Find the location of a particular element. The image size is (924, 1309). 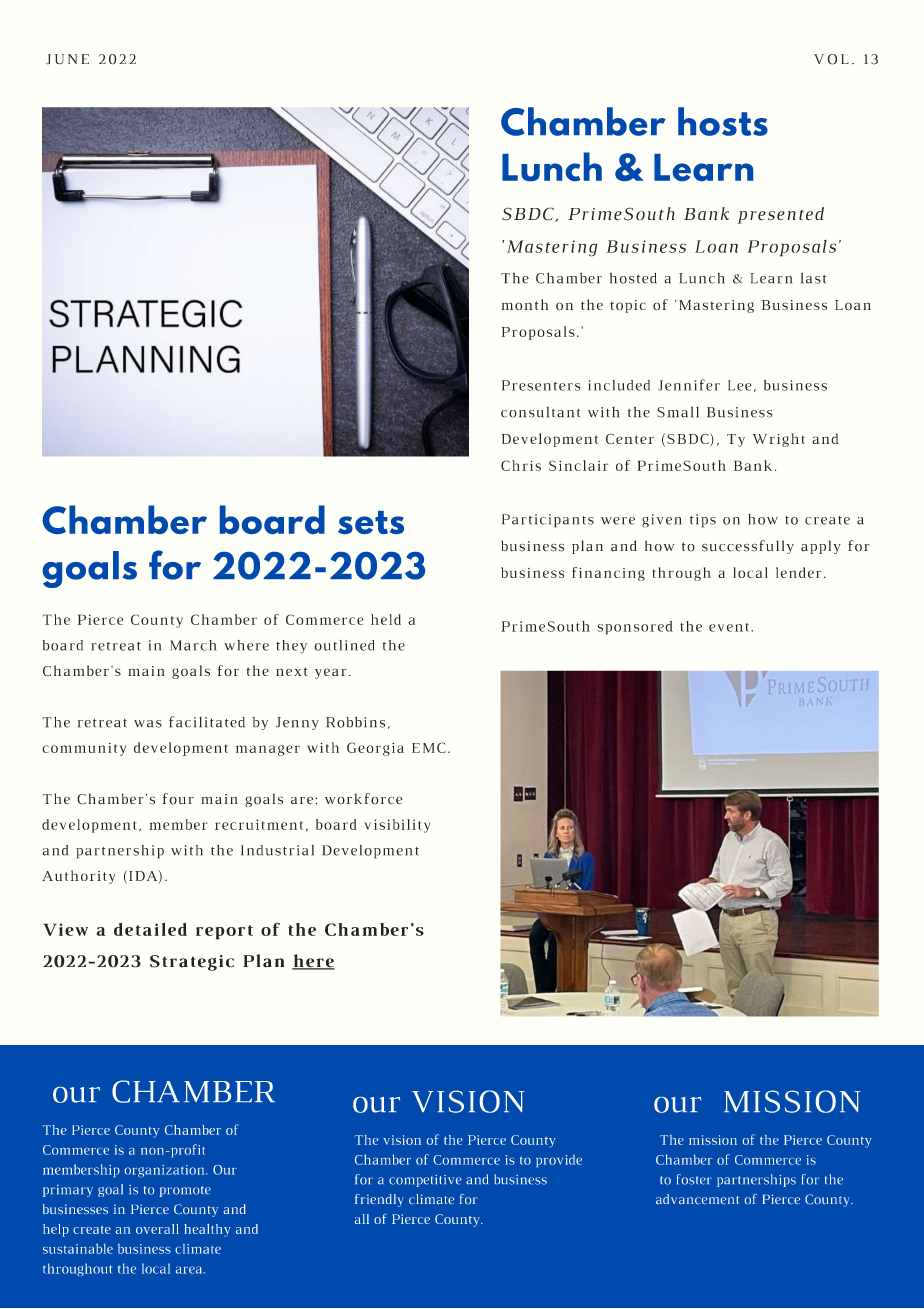

March is located at coordinates (193, 645).
